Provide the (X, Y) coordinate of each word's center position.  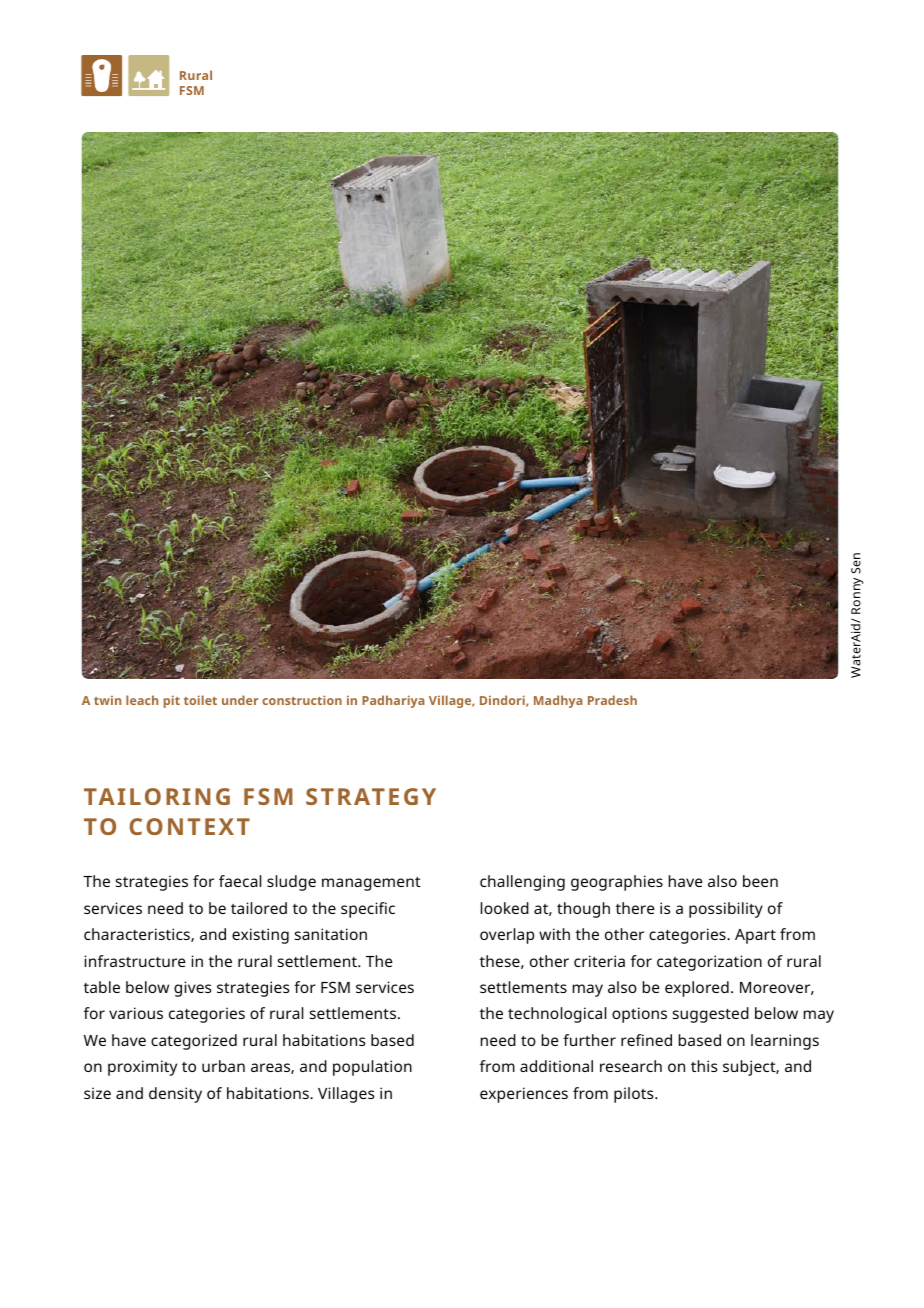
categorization (709, 963)
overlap (507, 936)
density (175, 1095)
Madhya (558, 701)
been (760, 881)
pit (172, 701)
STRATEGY (371, 796)
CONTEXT (189, 826)
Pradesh (612, 700)
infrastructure (135, 961)
